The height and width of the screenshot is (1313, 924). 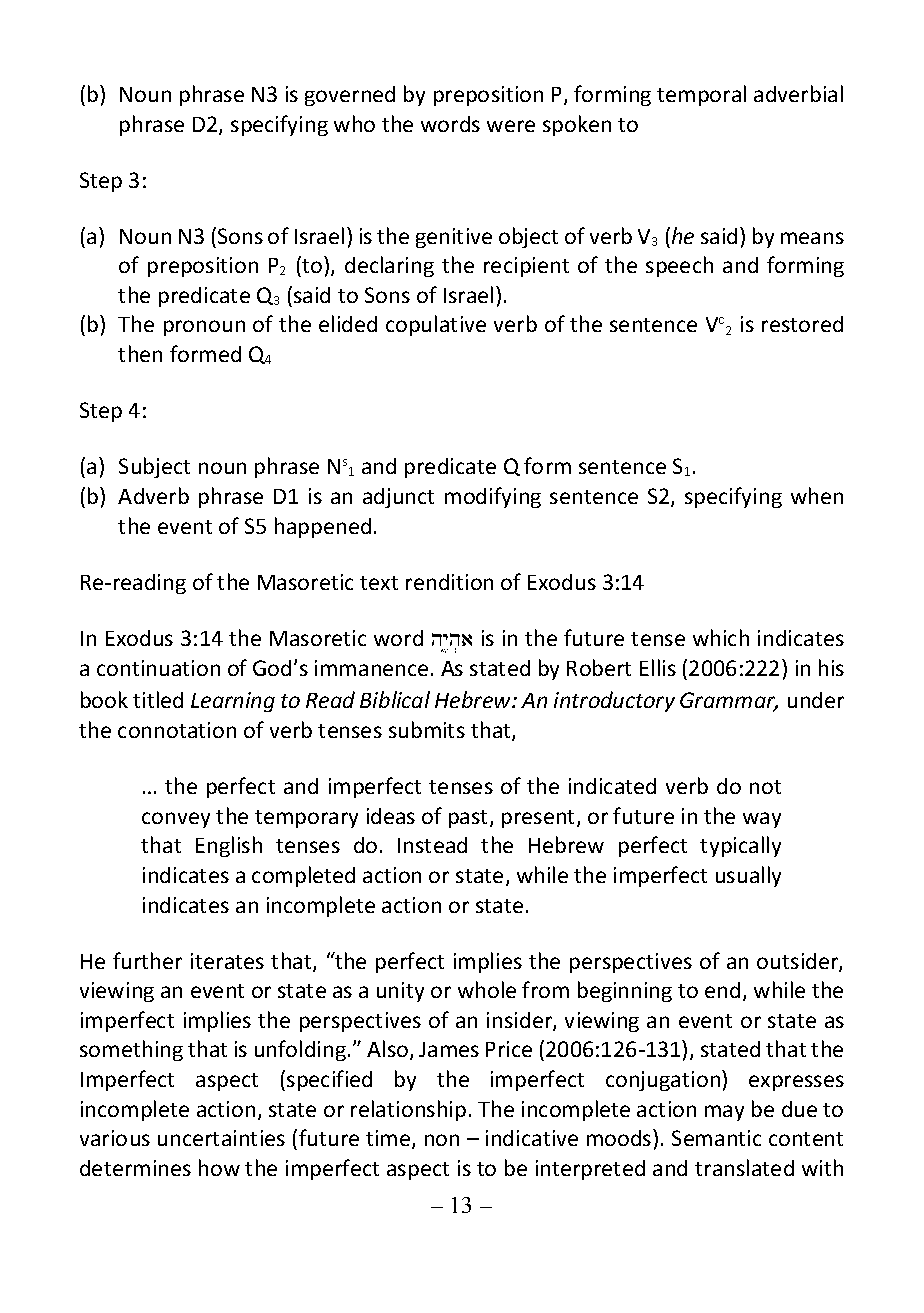 What do you see at coordinates (511, 126) in the screenshot?
I see `were` at bounding box center [511, 126].
